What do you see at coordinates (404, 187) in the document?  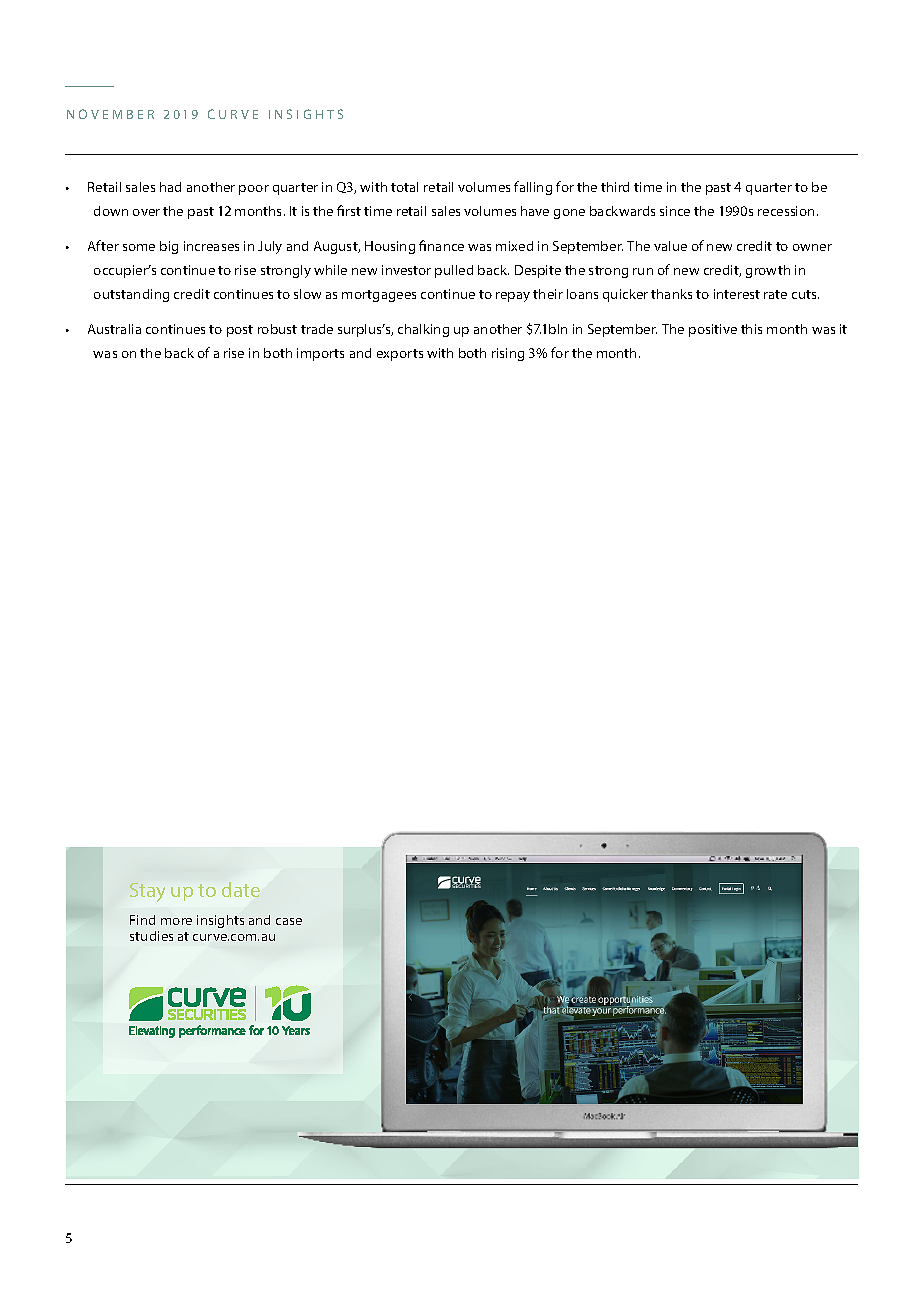 I see `total` at bounding box center [404, 187].
